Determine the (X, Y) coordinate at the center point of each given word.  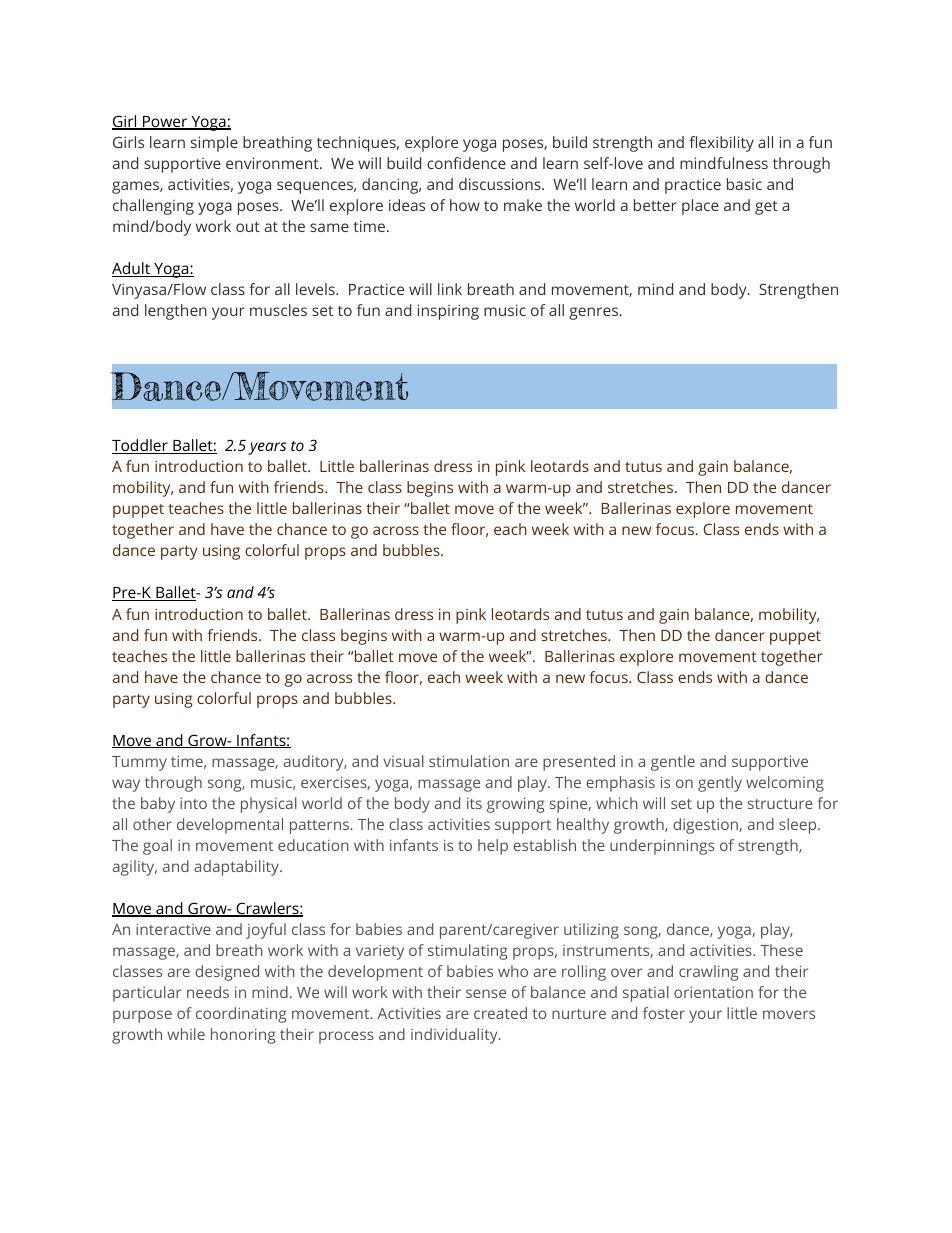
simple (214, 144)
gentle (673, 763)
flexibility (721, 144)
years (267, 448)
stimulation (469, 761)
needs (208, 992)
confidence (466, 163)
